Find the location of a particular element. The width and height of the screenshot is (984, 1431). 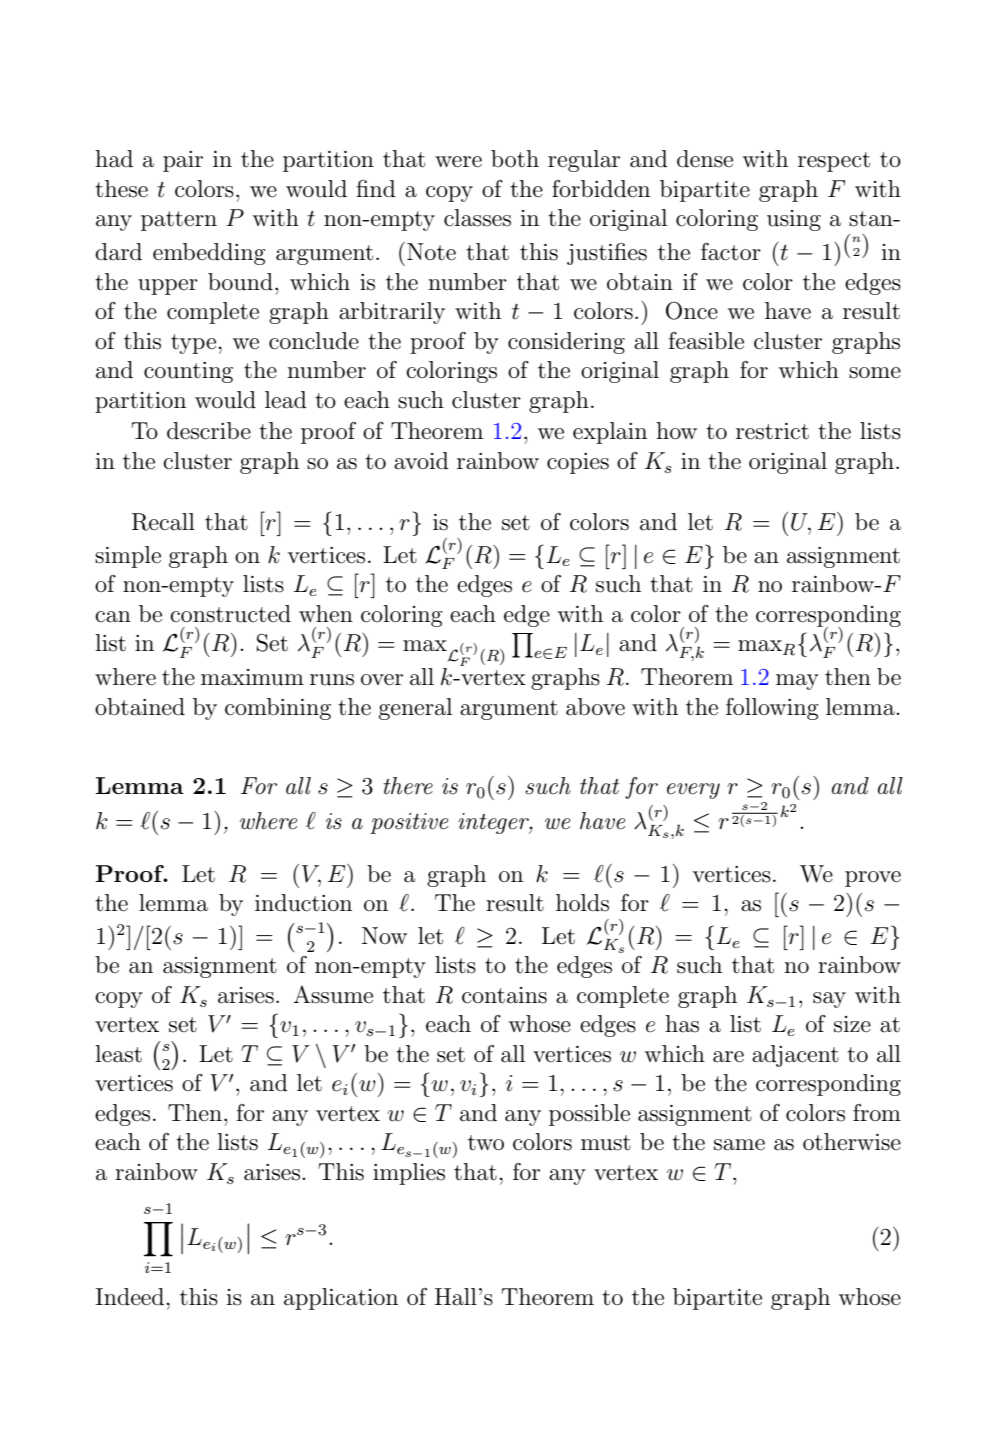

classes is located at coordinates (477, 218).
